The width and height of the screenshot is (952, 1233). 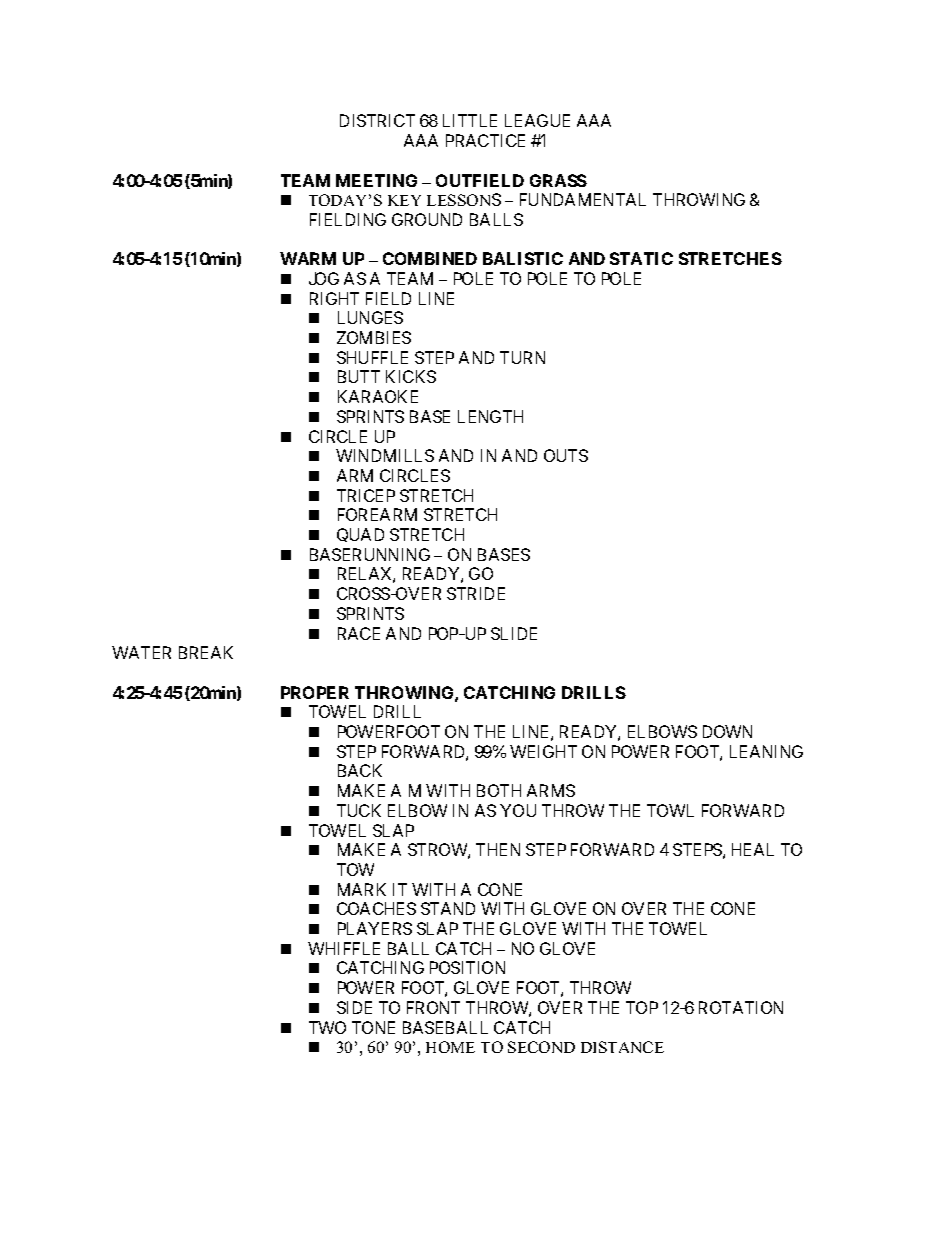 I want to click on OUTS, so click(x=566, y=455).
